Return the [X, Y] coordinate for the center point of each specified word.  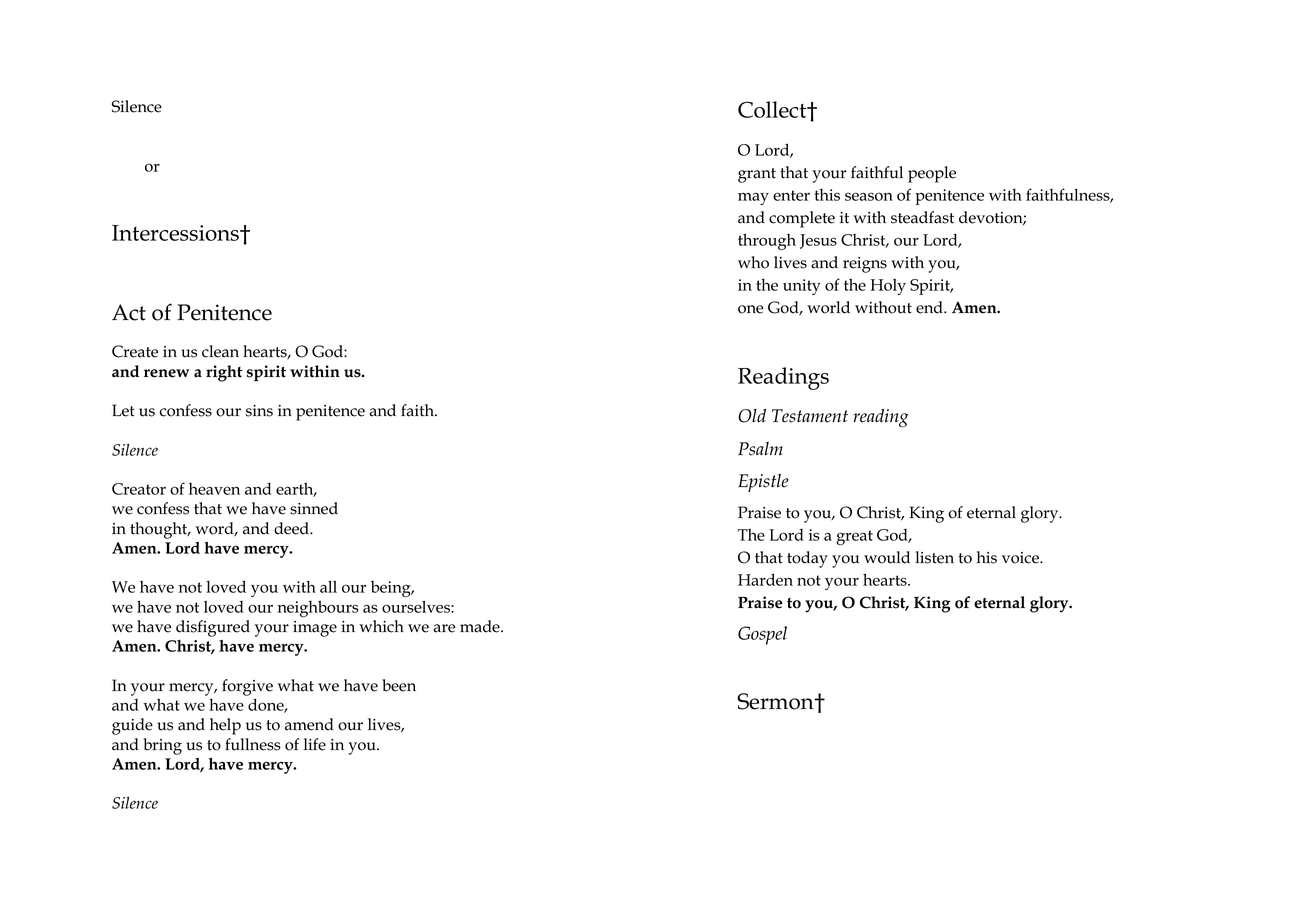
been [399, 685]
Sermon [776, 701]
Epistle [763, 483]
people [932, 174]
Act [129, 312]
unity [802, 287]
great [854, 538]
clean [220, 351]
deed [292, 528]
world [828, 307]
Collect [773, 109]
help [225, 726]
